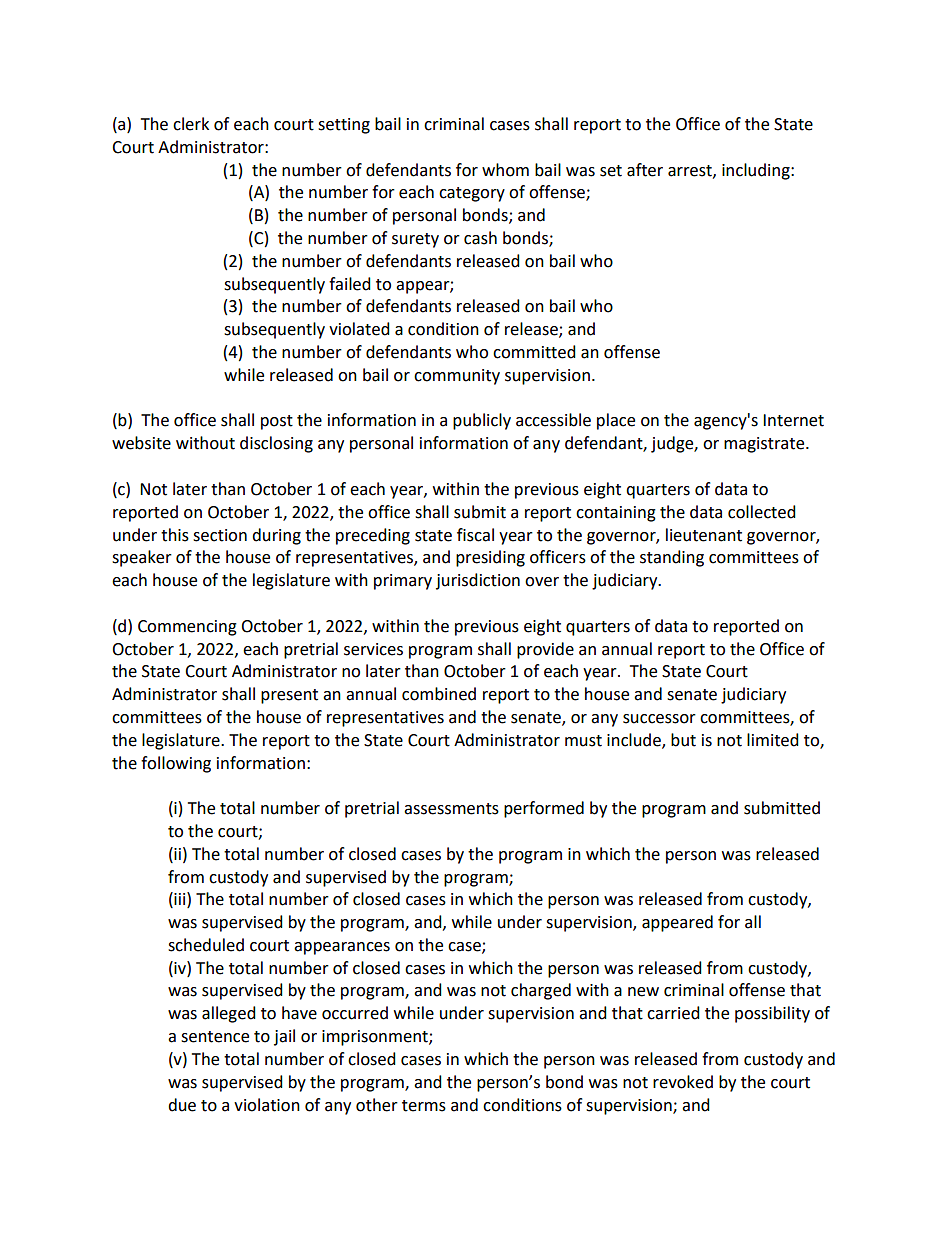 This screenshot has width=952, height=1233. Describe the element at coordinates (187, 628) in the screenshot. I see `Commencing` at that location.
